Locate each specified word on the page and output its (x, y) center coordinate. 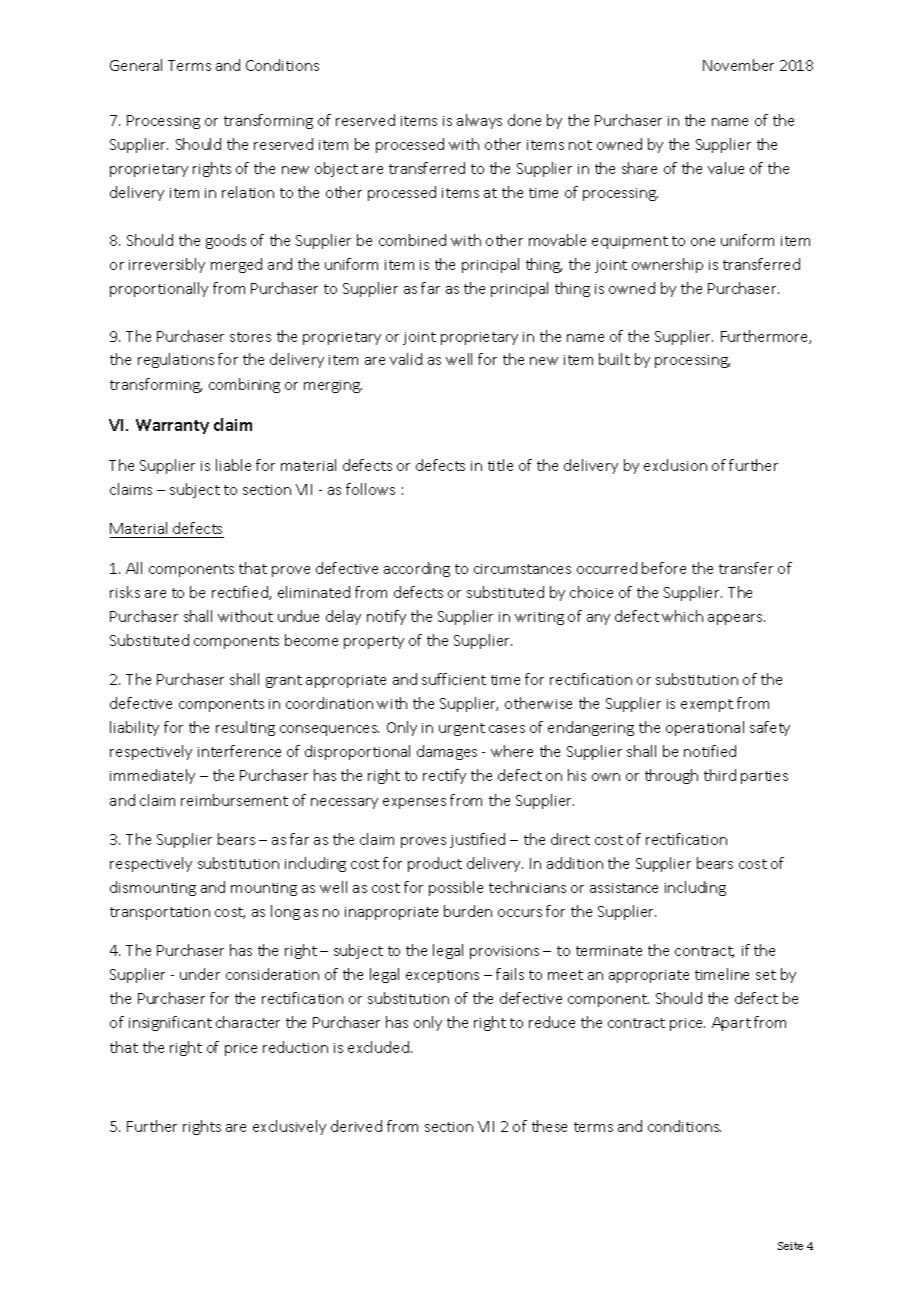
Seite (790, 1246)
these (549, 1126)
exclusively (289, 1127)
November (738, 65)
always (479, 121)
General (136, 65)
